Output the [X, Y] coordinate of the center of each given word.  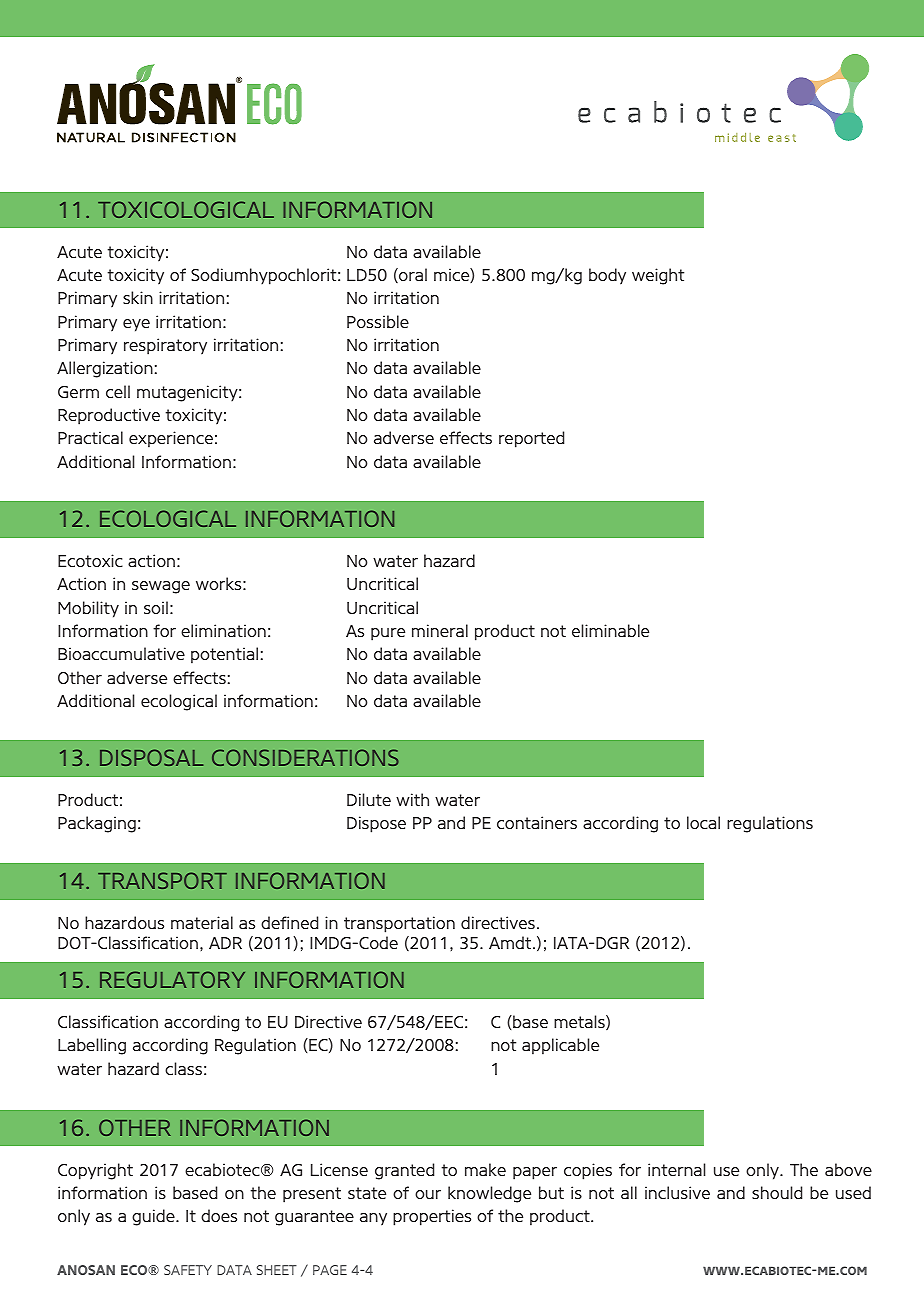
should [777, 1192]
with [412, 799]
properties [432, 1217]
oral [412, 275]
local [703, 822]
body [607, 276]
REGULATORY [172, 979]
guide [154, 1217]
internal [677, 1169]
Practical [90, 437]
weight [658, 276]
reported [531, 439]
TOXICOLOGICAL [186, 209]
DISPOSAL [151, 757]
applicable [560, 1046]
